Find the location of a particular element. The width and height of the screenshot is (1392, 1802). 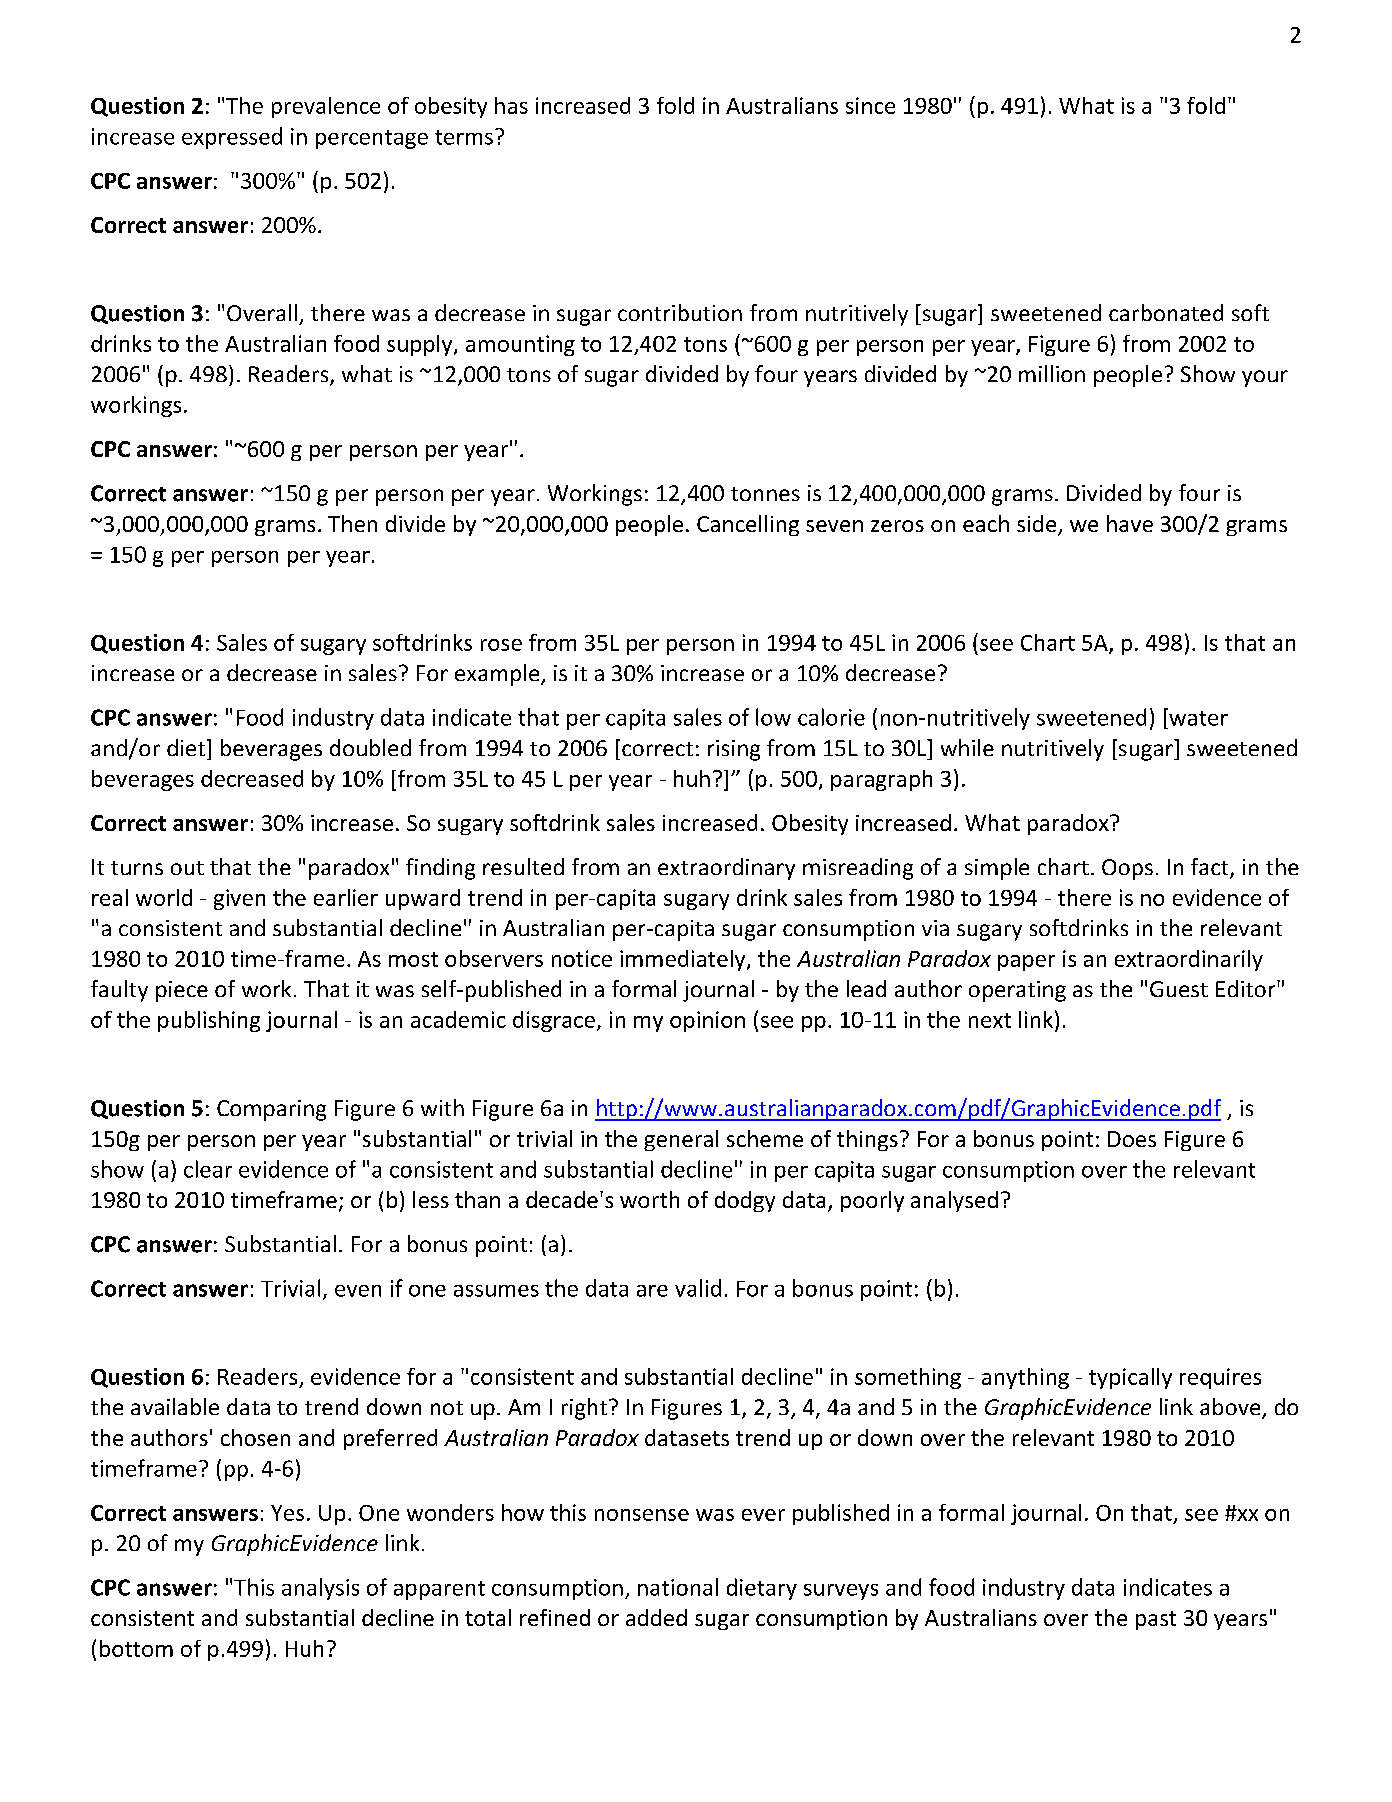

Then is located at coordinates (352, 523).
